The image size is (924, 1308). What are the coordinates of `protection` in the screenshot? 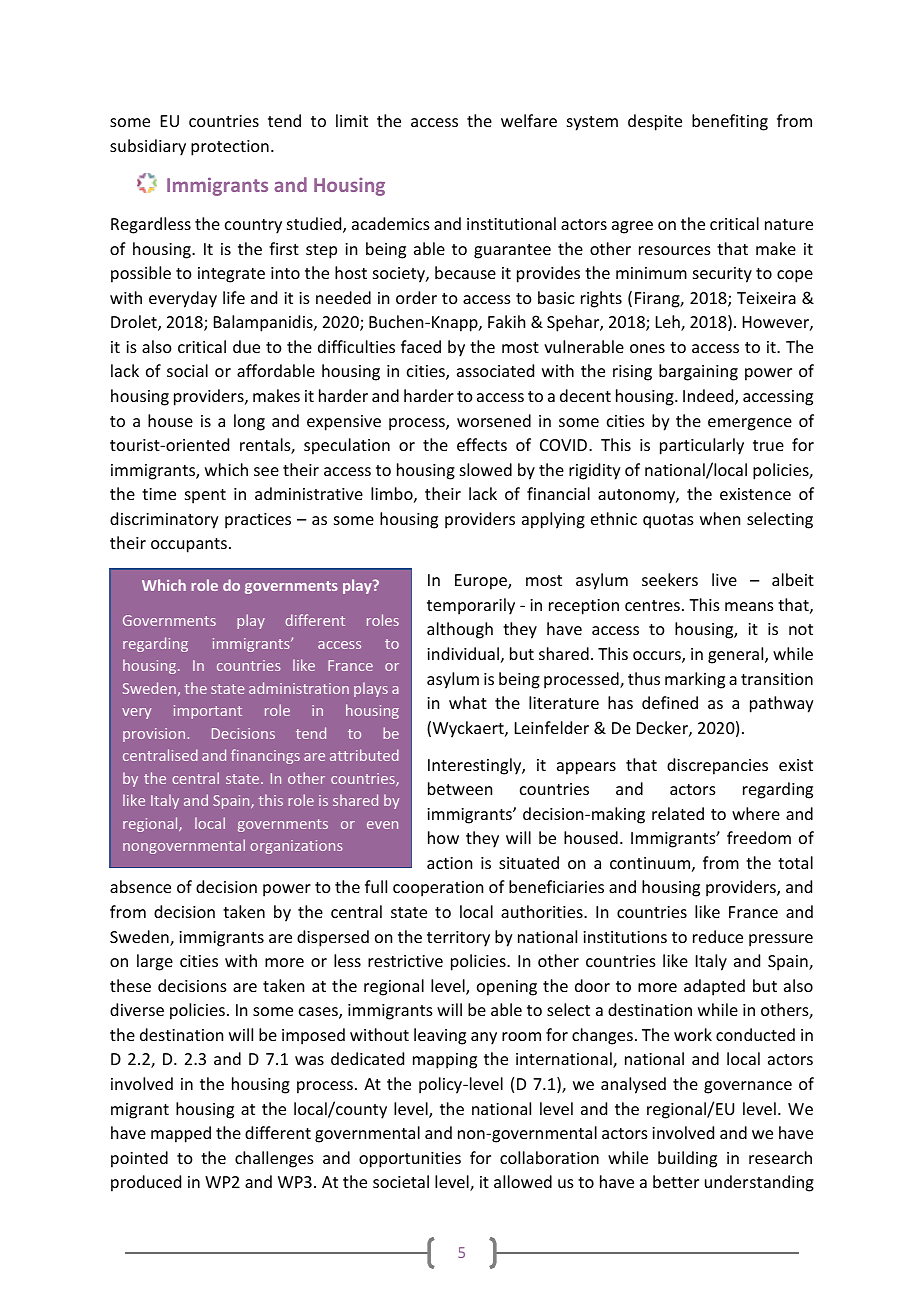 It's located at (230, 148).
